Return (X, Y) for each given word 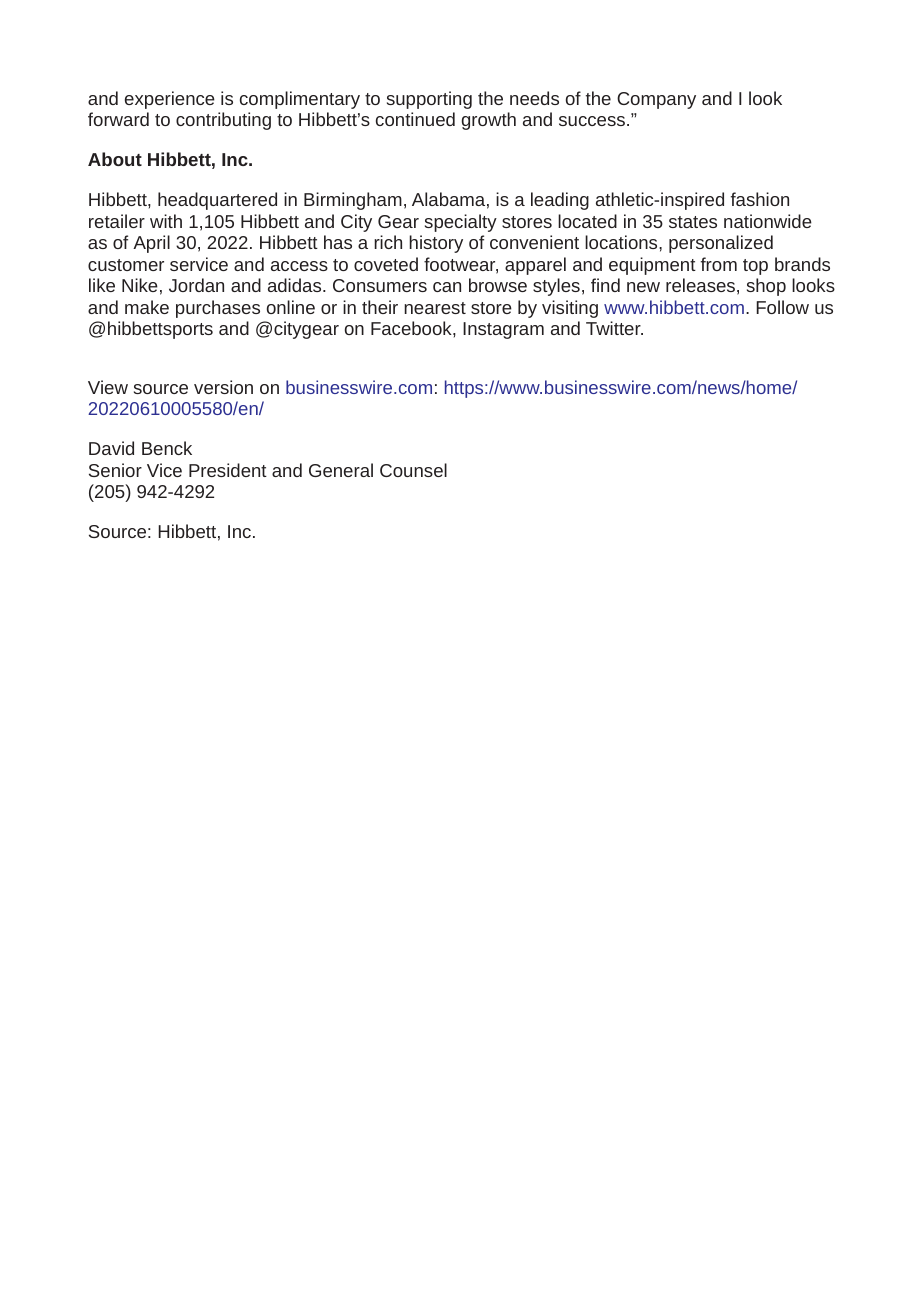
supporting (429, 100)
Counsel (413, 470)
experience (170, 100)
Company (656, 100)
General (341, 470)
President (228, 470)
